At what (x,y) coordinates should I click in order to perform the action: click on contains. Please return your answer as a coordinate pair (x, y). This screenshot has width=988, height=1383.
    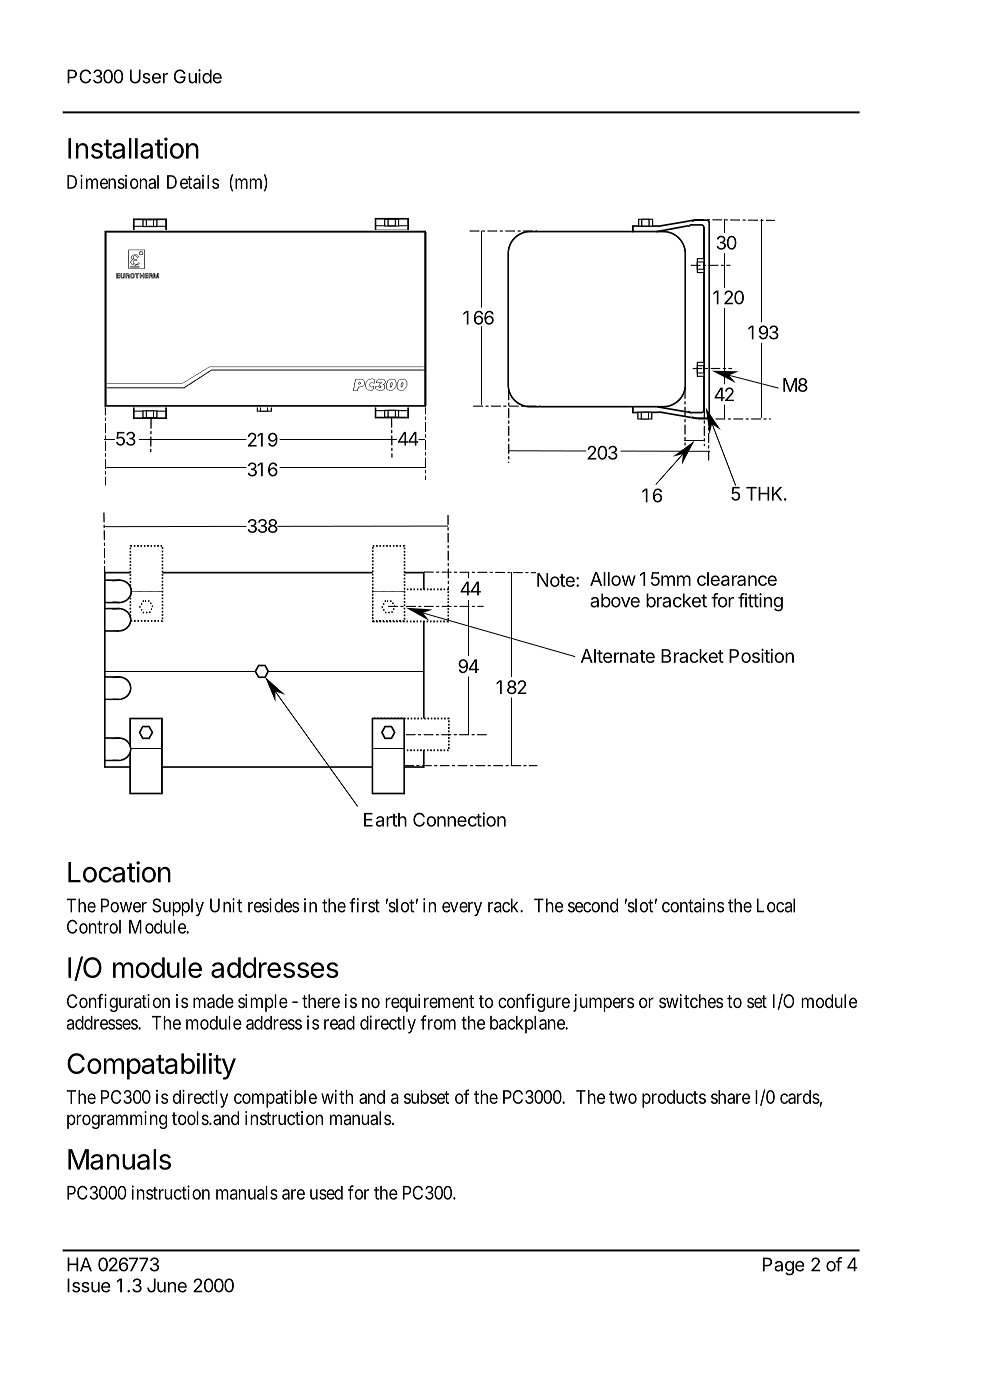
    Looking at the image, I should click on (693, 905).
